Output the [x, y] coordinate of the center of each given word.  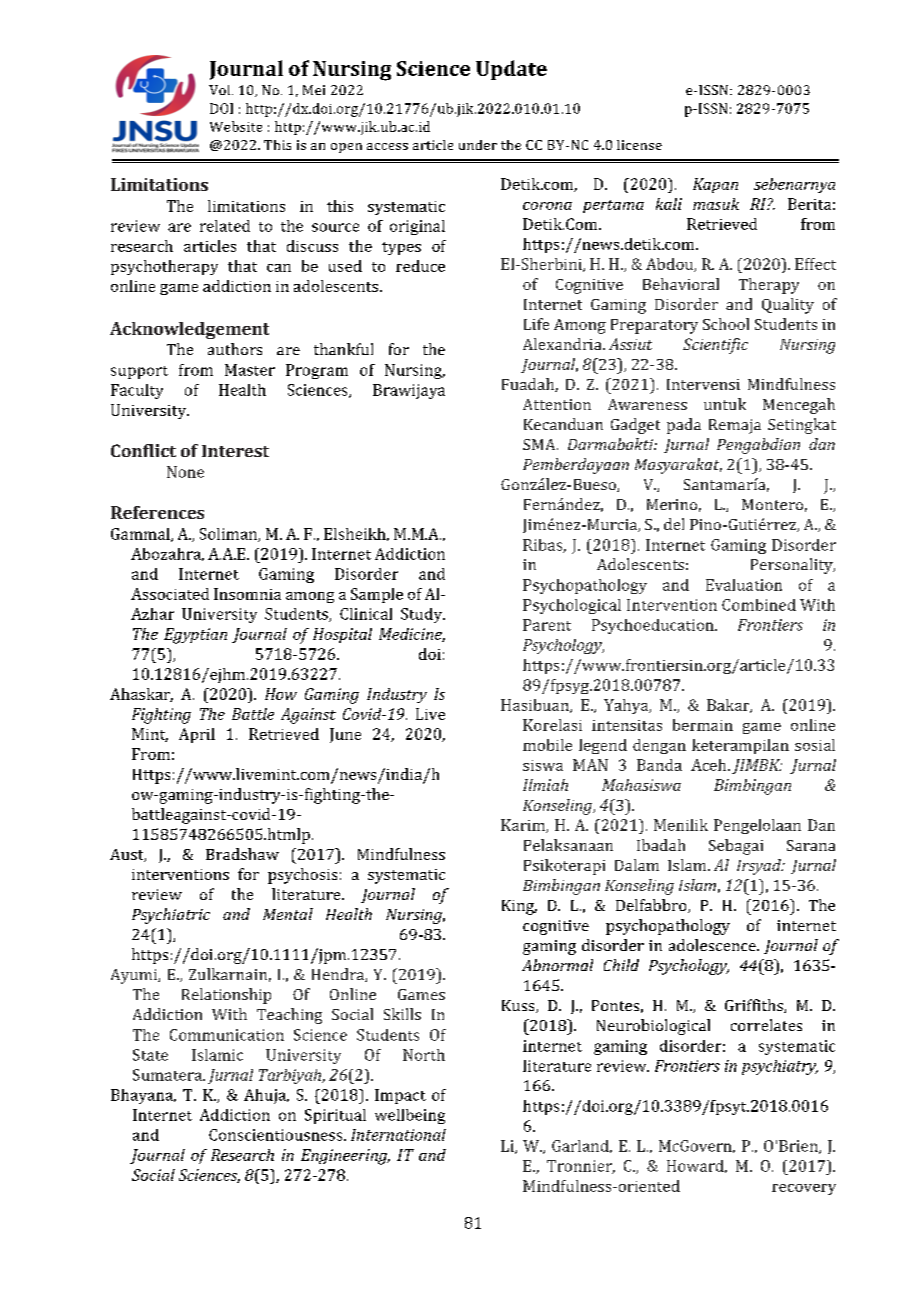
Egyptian [195, 636]
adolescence [713, 945]
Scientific [715, 346]
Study [423, 615]
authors [235, 349]
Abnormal [557, 965]
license [639, 145]
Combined [759, 605]
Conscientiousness [277, 1135]
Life [536, 324]
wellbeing [410, 1116]
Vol [221, 90]
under [478, 145]
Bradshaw [242, 854]
